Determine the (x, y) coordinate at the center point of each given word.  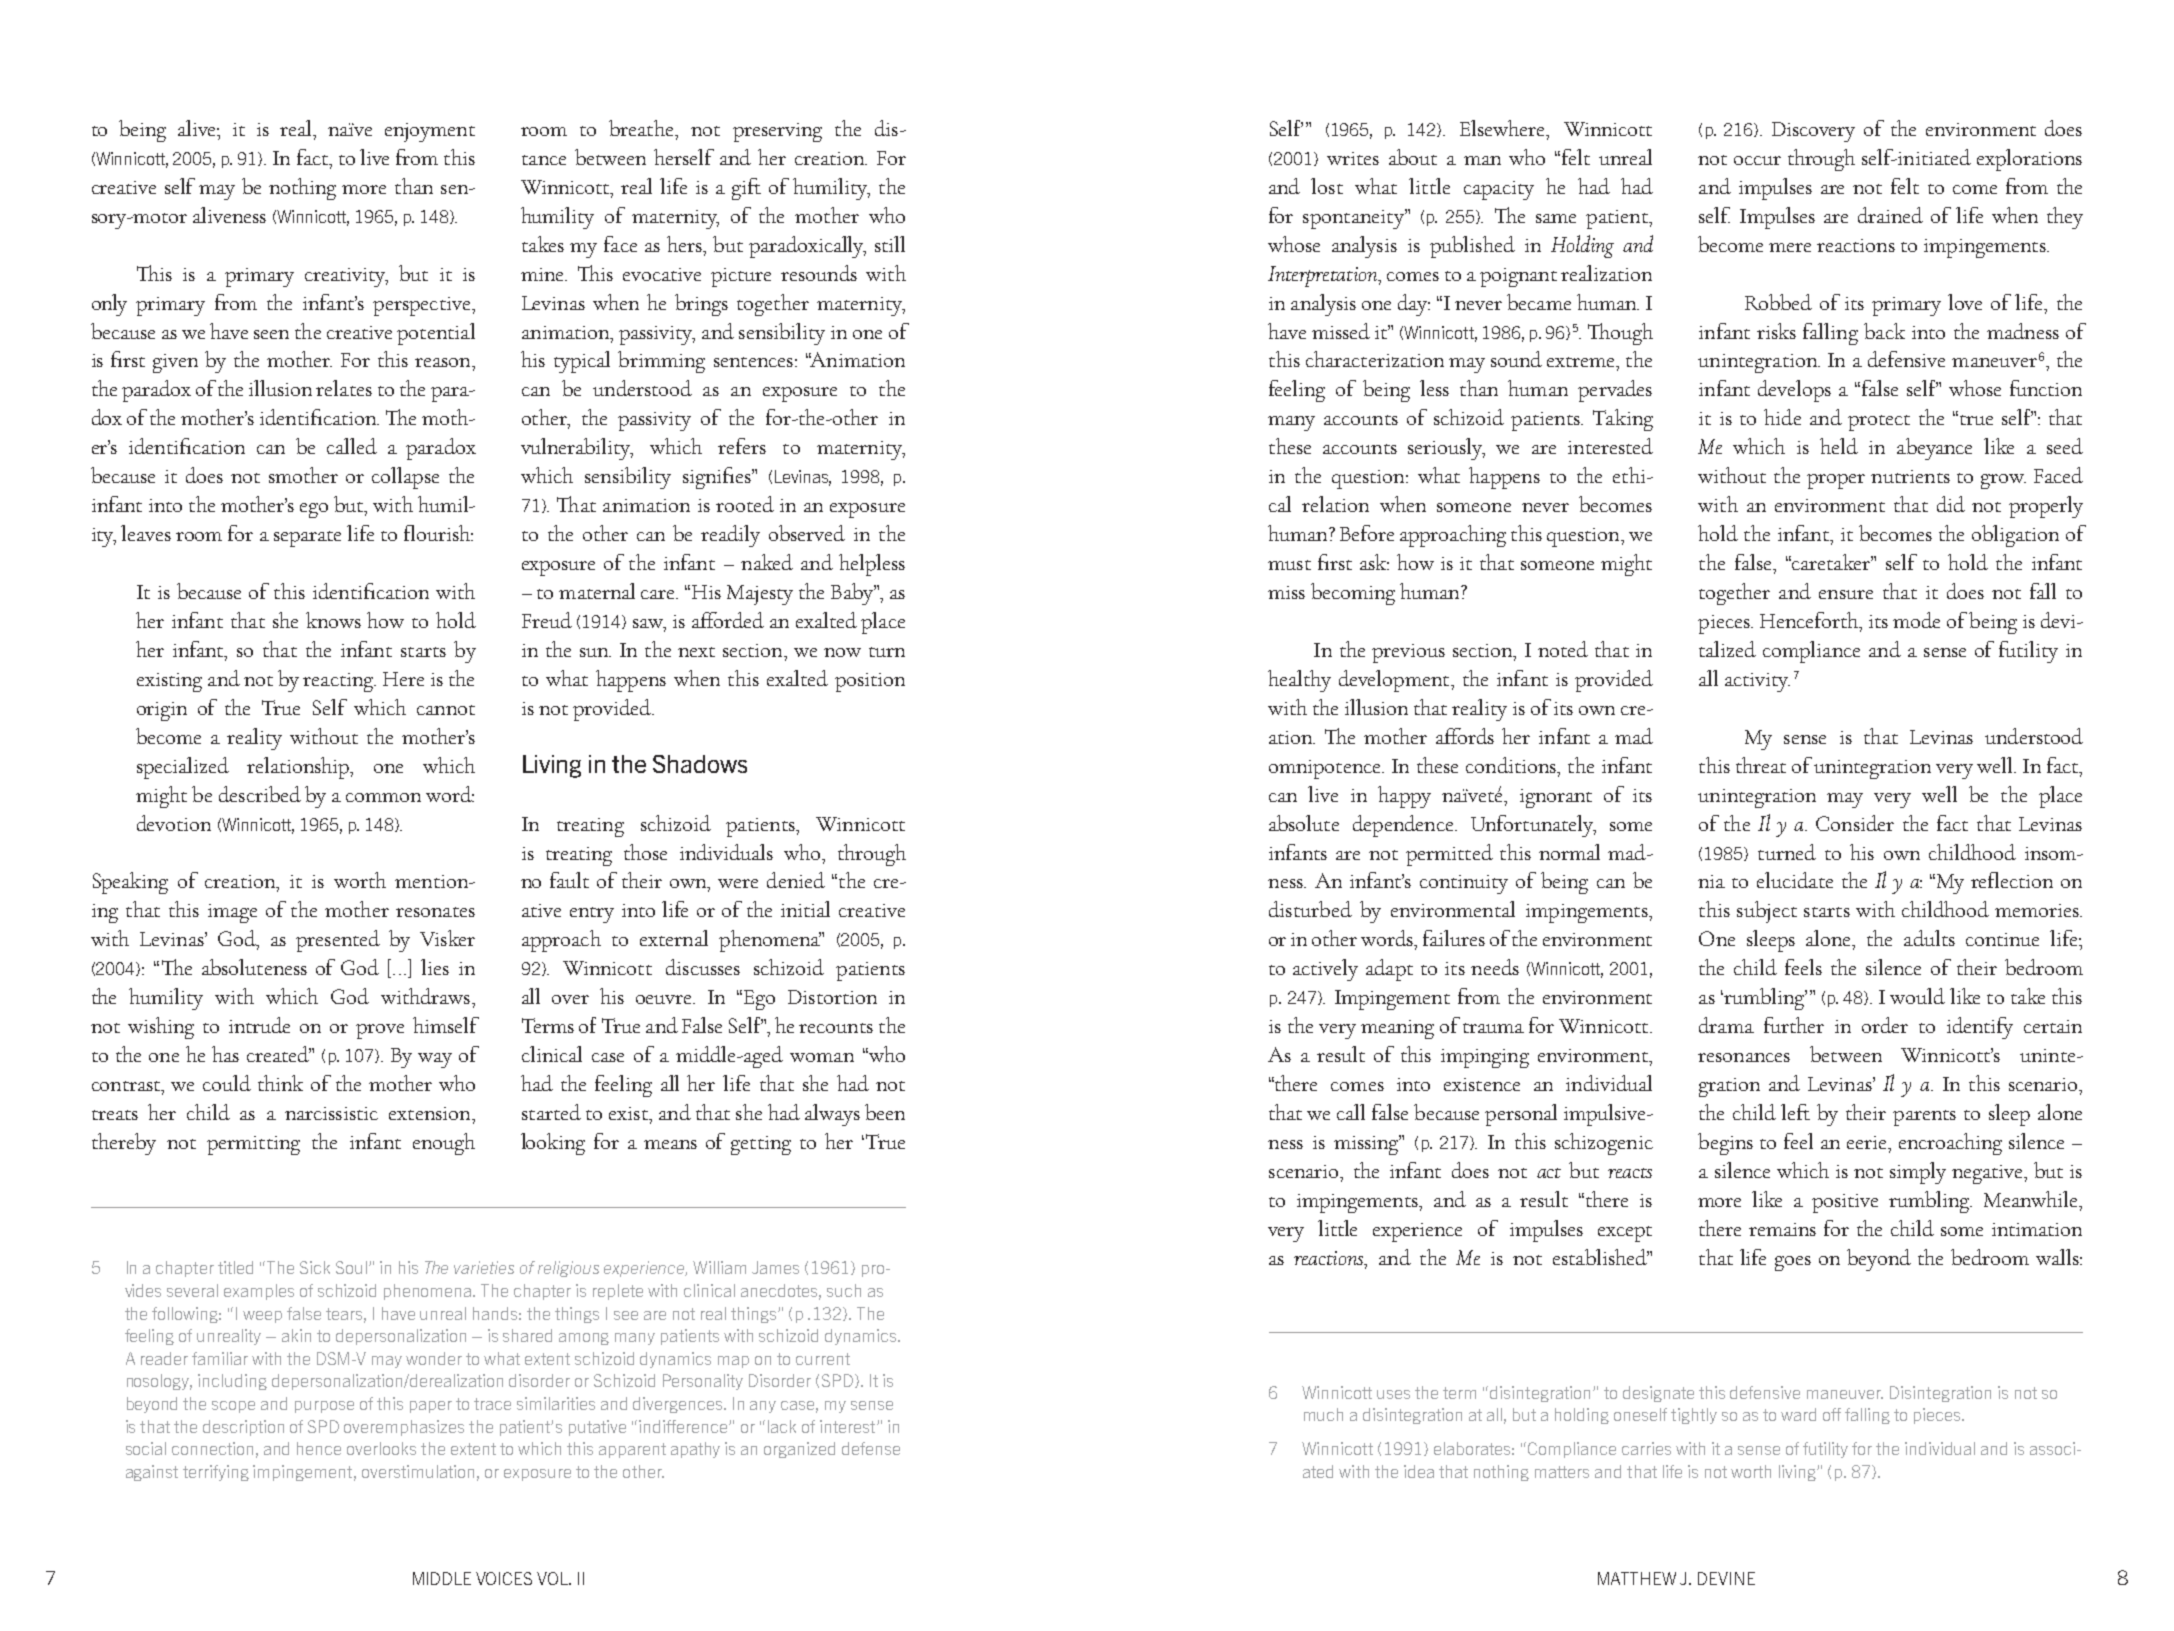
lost (1327, 186)
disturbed (1310, 909)
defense (871, 1448)
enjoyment (430, 132)
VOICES (504, 1578)
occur (1757, 160)
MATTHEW (1637, 1578)
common (383, 797)
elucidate (1795, 880)
